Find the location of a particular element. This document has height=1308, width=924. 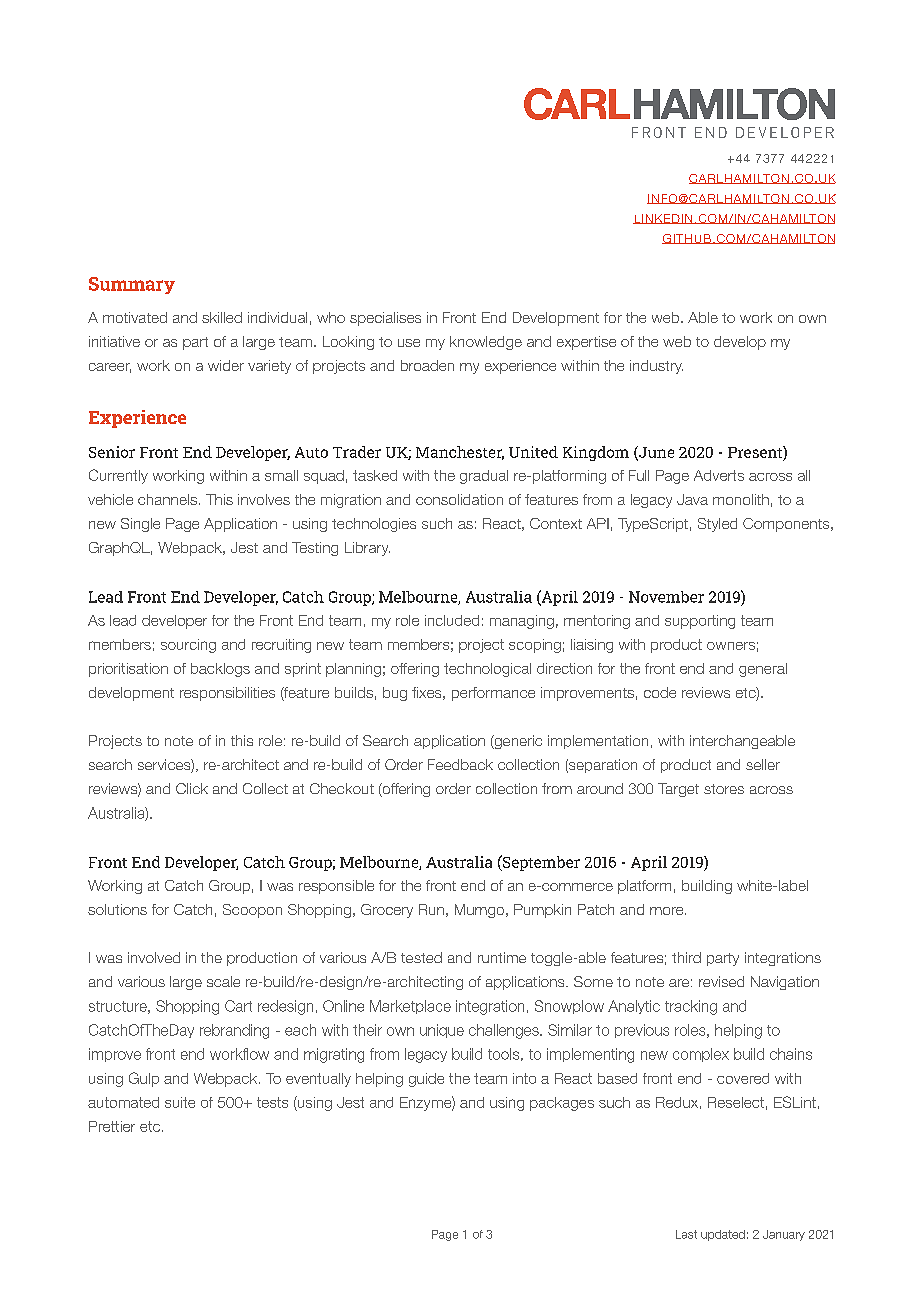

solutions is located at coordinates (117, 909).
